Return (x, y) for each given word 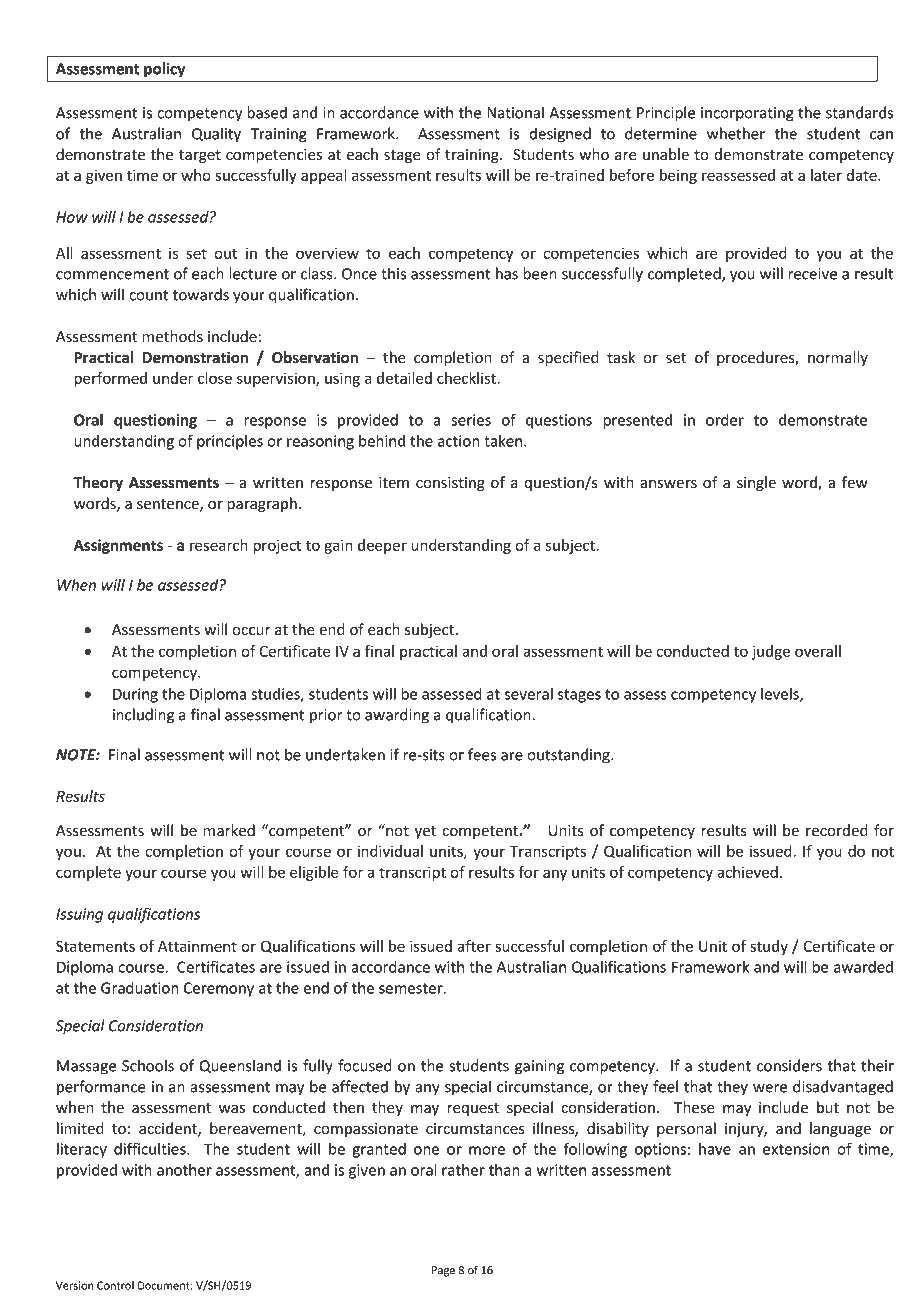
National (515, 112)
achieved (747, 872)
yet (425, 832)
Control (115, 1285)
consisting (450, 484)
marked (229, 830)
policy (164, 69)
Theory (98, 483)
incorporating (747, 114)
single (756, 483)
